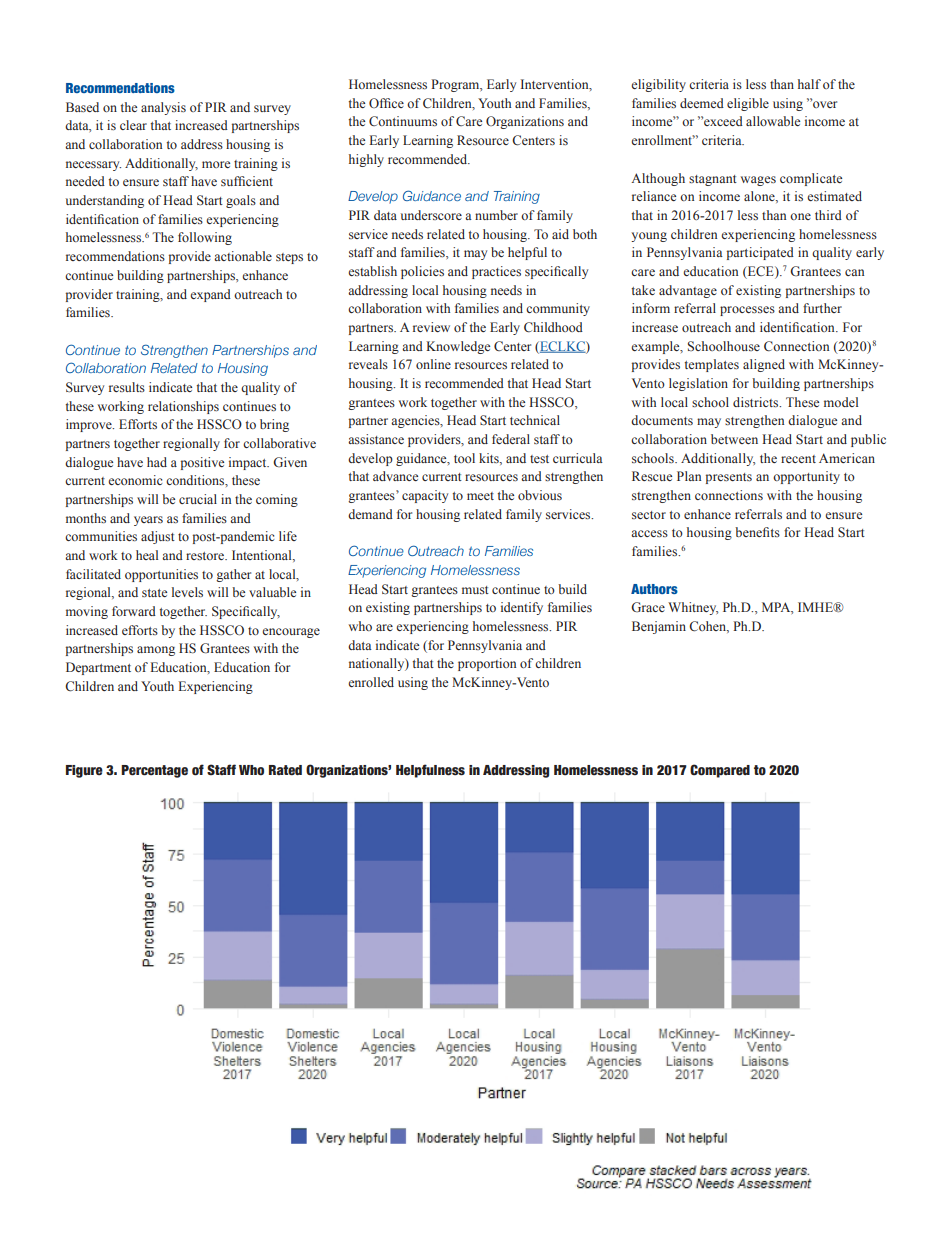  I want to click on relationships, so click(183, 407).
